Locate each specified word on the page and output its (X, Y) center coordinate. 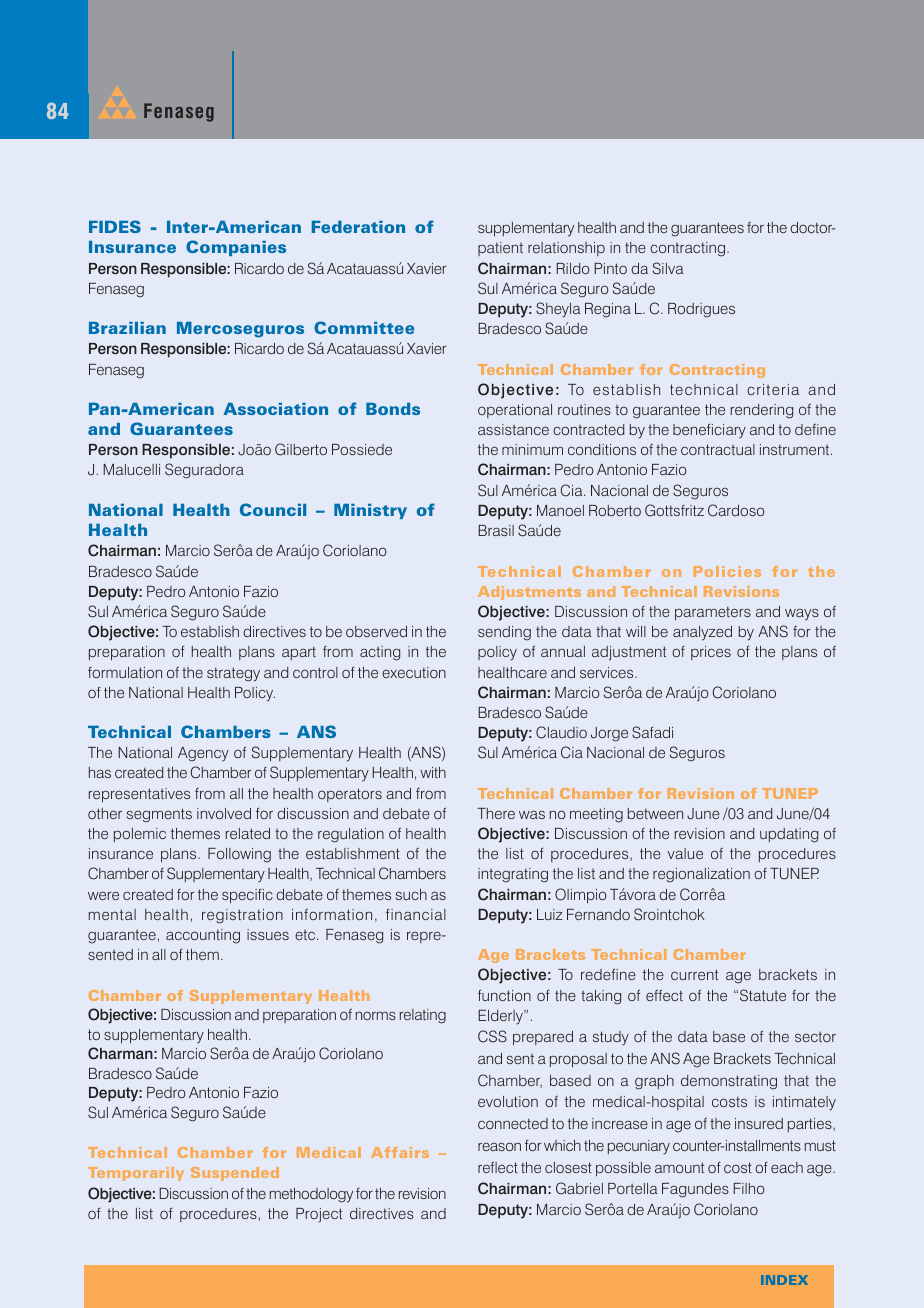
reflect (498, 1167)
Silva (668, 268)
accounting (203, 936)
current (694, 974)
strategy (233, 674)
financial (416, 914)
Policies (727, 571)
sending (504, 633)
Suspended (235, 1174)
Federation (358, 227)
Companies (236, 248)
